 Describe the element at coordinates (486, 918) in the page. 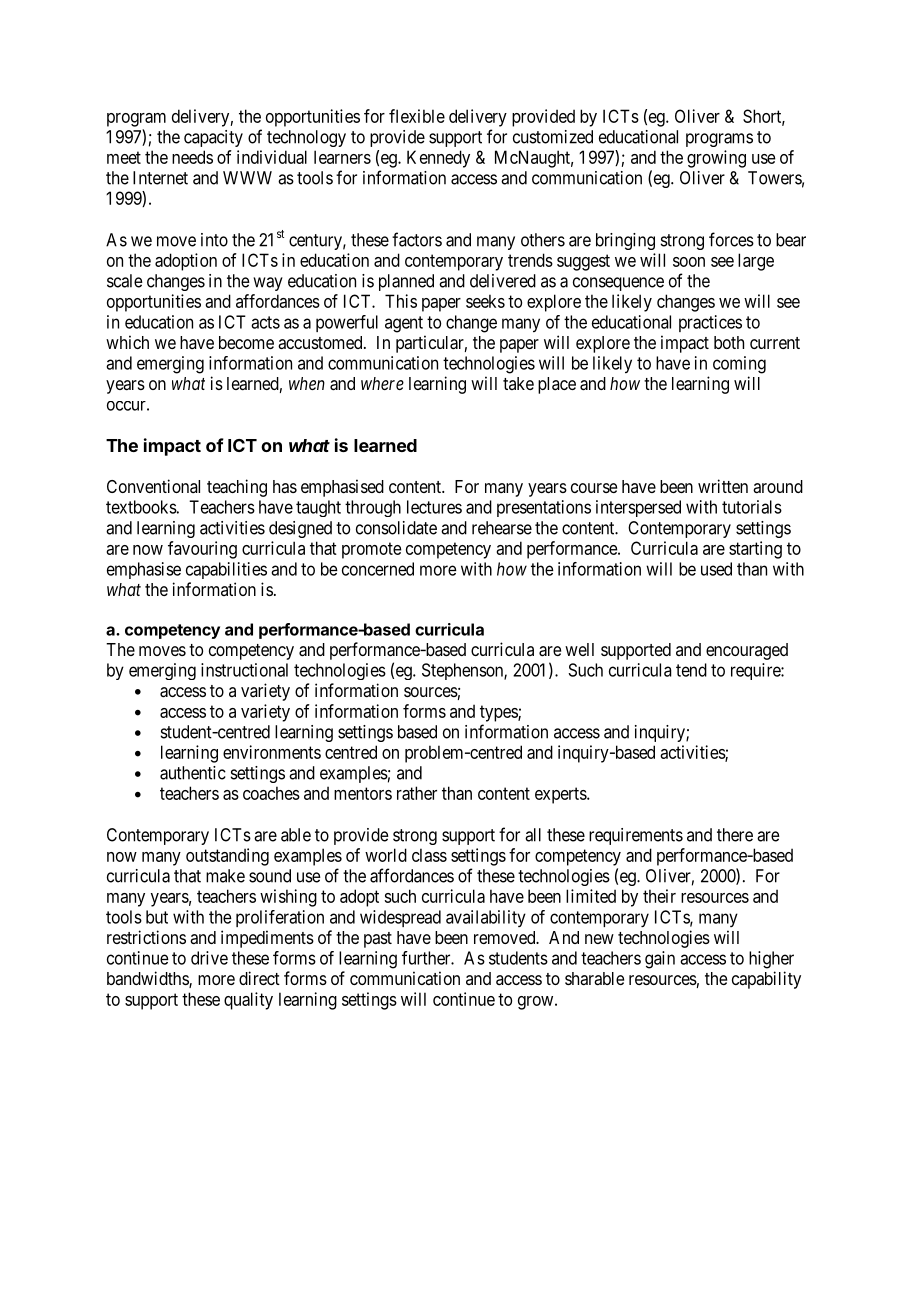

I see `availability` at that location.
